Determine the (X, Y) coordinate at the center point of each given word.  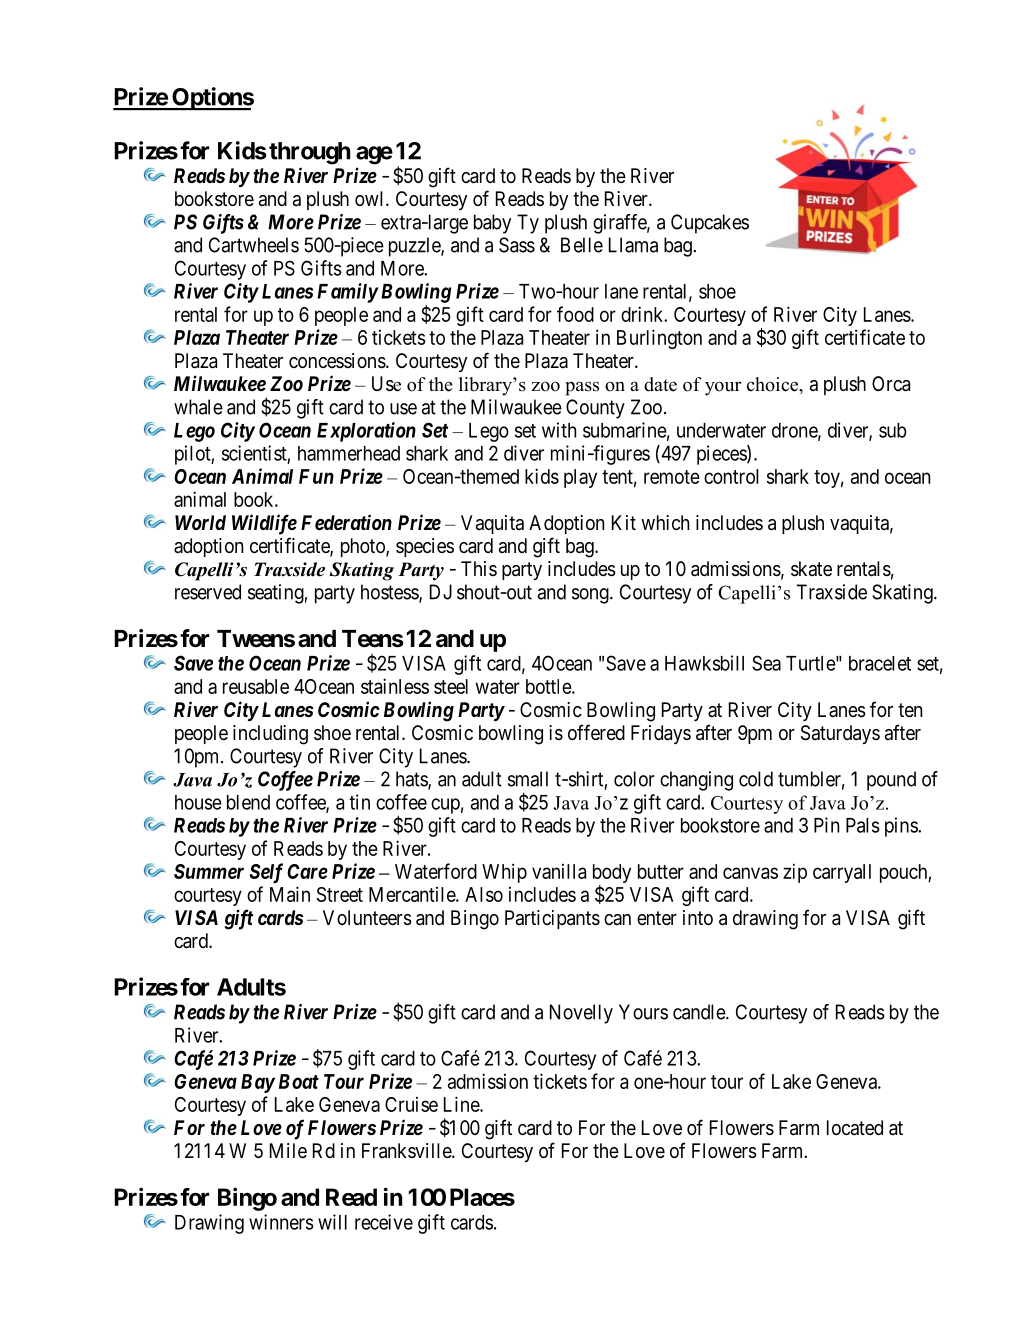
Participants (552, 919)
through (309, 153)
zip (795, 873)
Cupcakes (710, 224)
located (855, 1128)
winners (281, 1222)
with (559, 430)
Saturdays (840, 734)
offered (596, 732)
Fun (316, 476)
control (731, 476)
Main (290, 894)
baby (492, 224)
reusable (256, 686)
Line (462, 1104)
